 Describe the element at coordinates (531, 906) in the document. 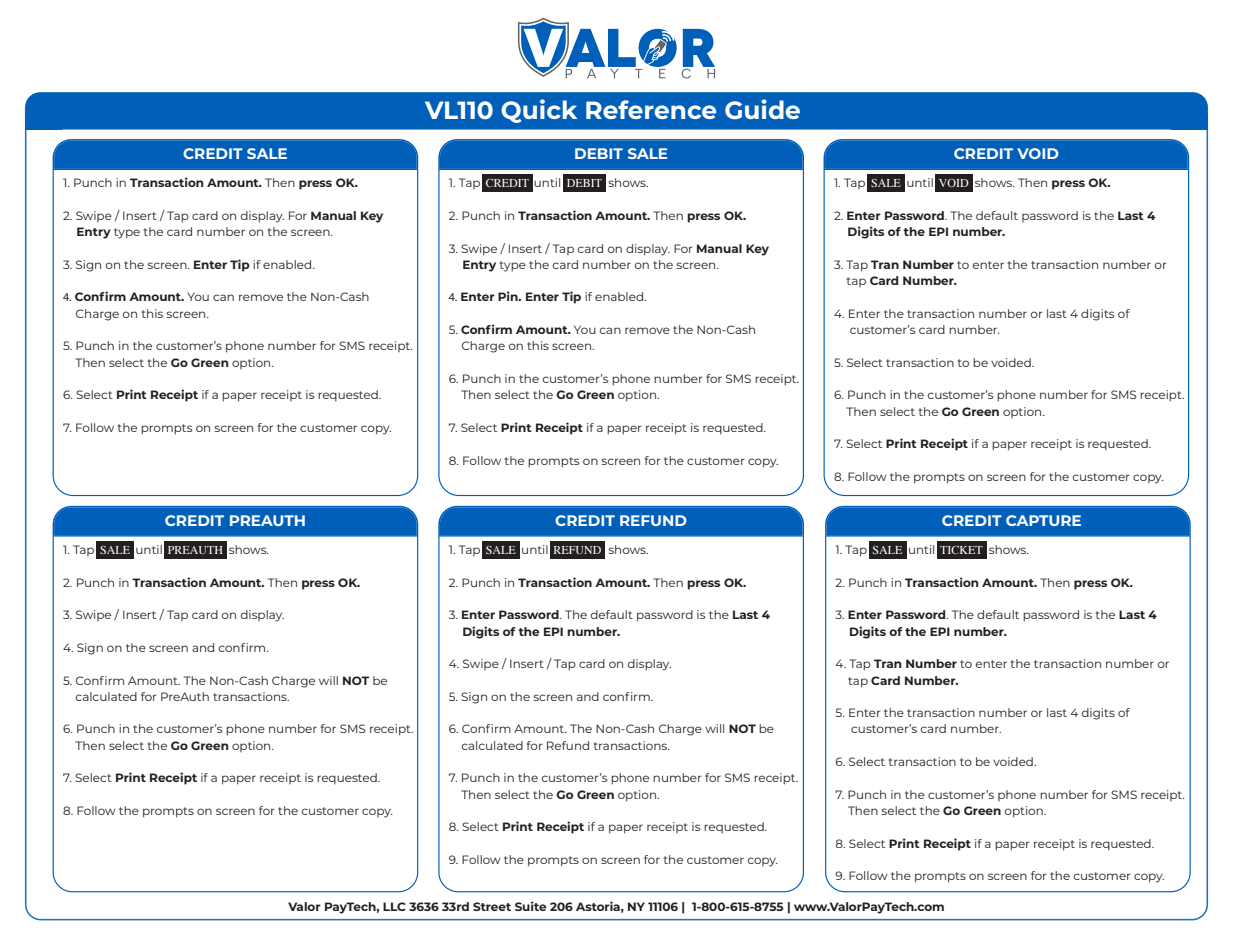

I see `Suite` at that location.
